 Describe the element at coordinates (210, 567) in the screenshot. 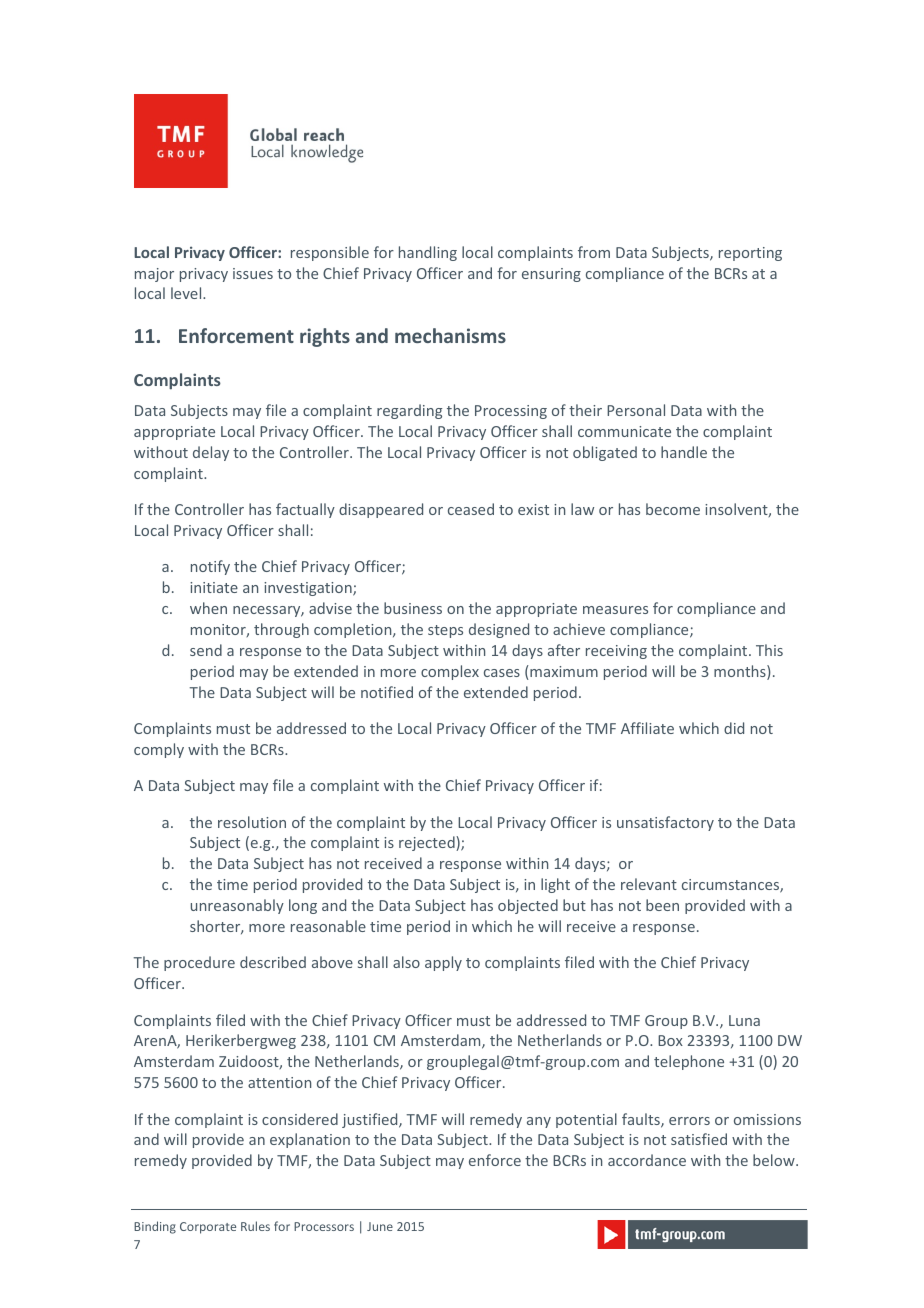

I see `notify` at that location.
